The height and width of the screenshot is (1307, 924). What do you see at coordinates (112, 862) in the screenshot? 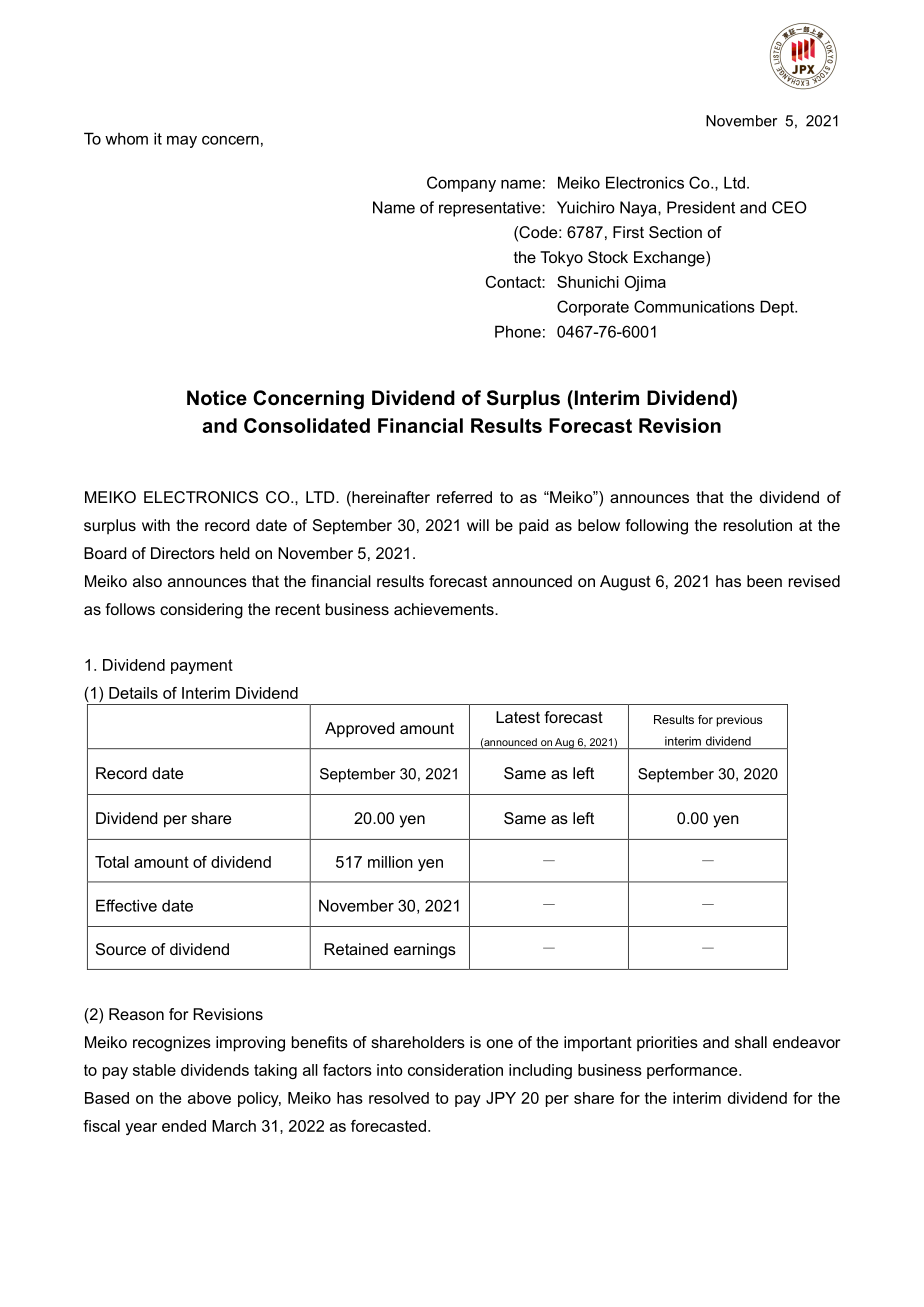
I see `Total` at bounding box center [112, 862].
